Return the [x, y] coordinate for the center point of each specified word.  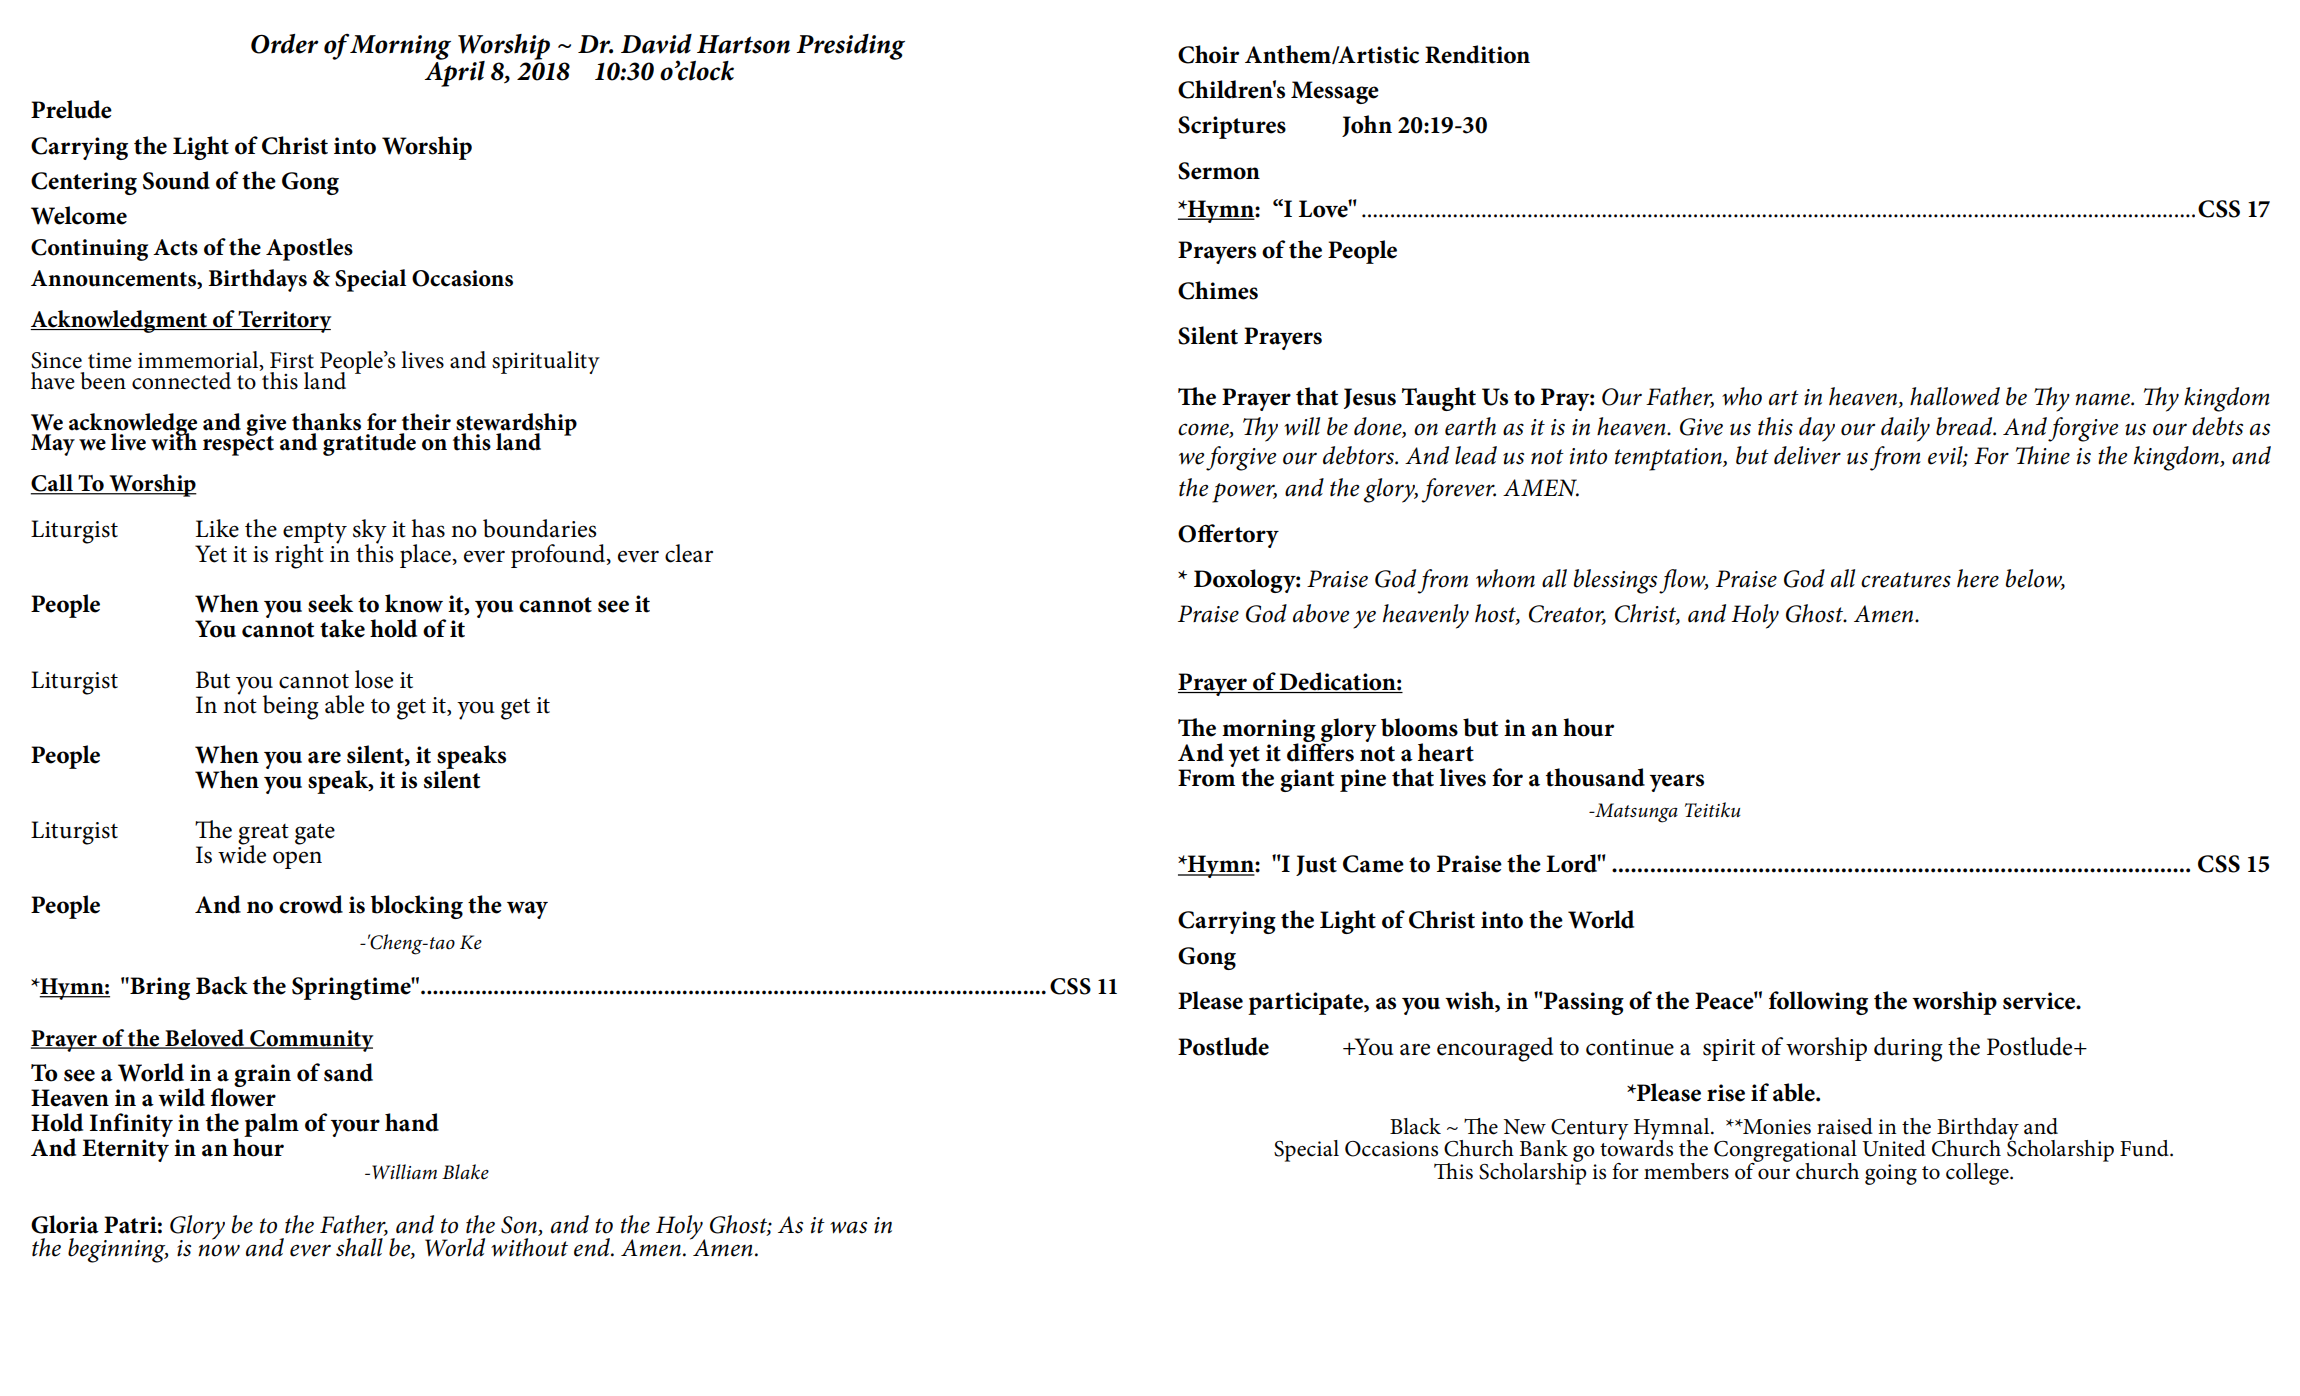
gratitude [369, 444]
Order [284, 44]
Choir [1208, 54]
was [848, 1227]
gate [315, 834]
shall [360, 1246]
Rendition [1477, 54]
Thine [2043, 455]
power [1244, 493]
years [1676, 783]
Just [1316, 865]
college [1978, 1174]
